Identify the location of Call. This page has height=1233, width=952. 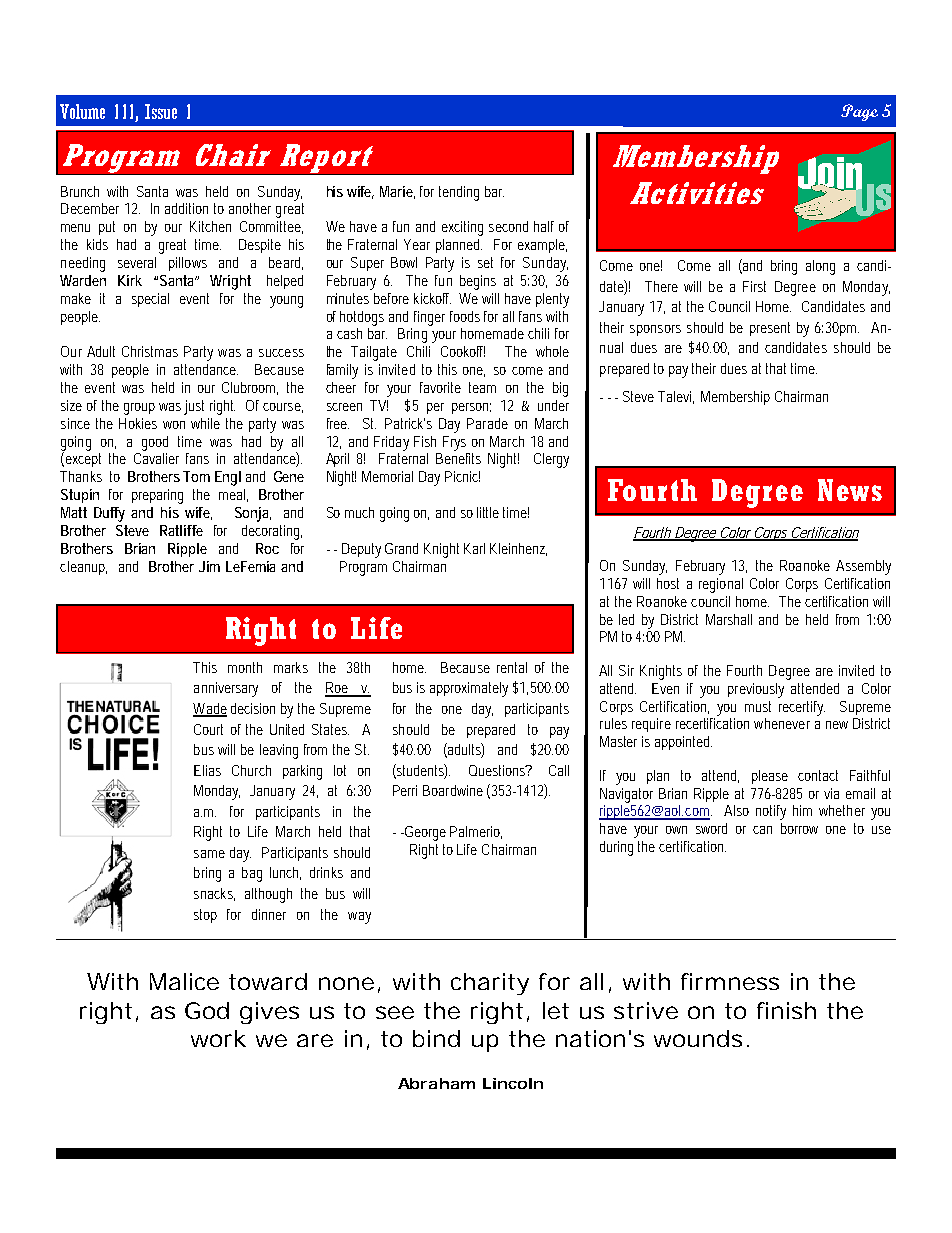
(559, 770).
